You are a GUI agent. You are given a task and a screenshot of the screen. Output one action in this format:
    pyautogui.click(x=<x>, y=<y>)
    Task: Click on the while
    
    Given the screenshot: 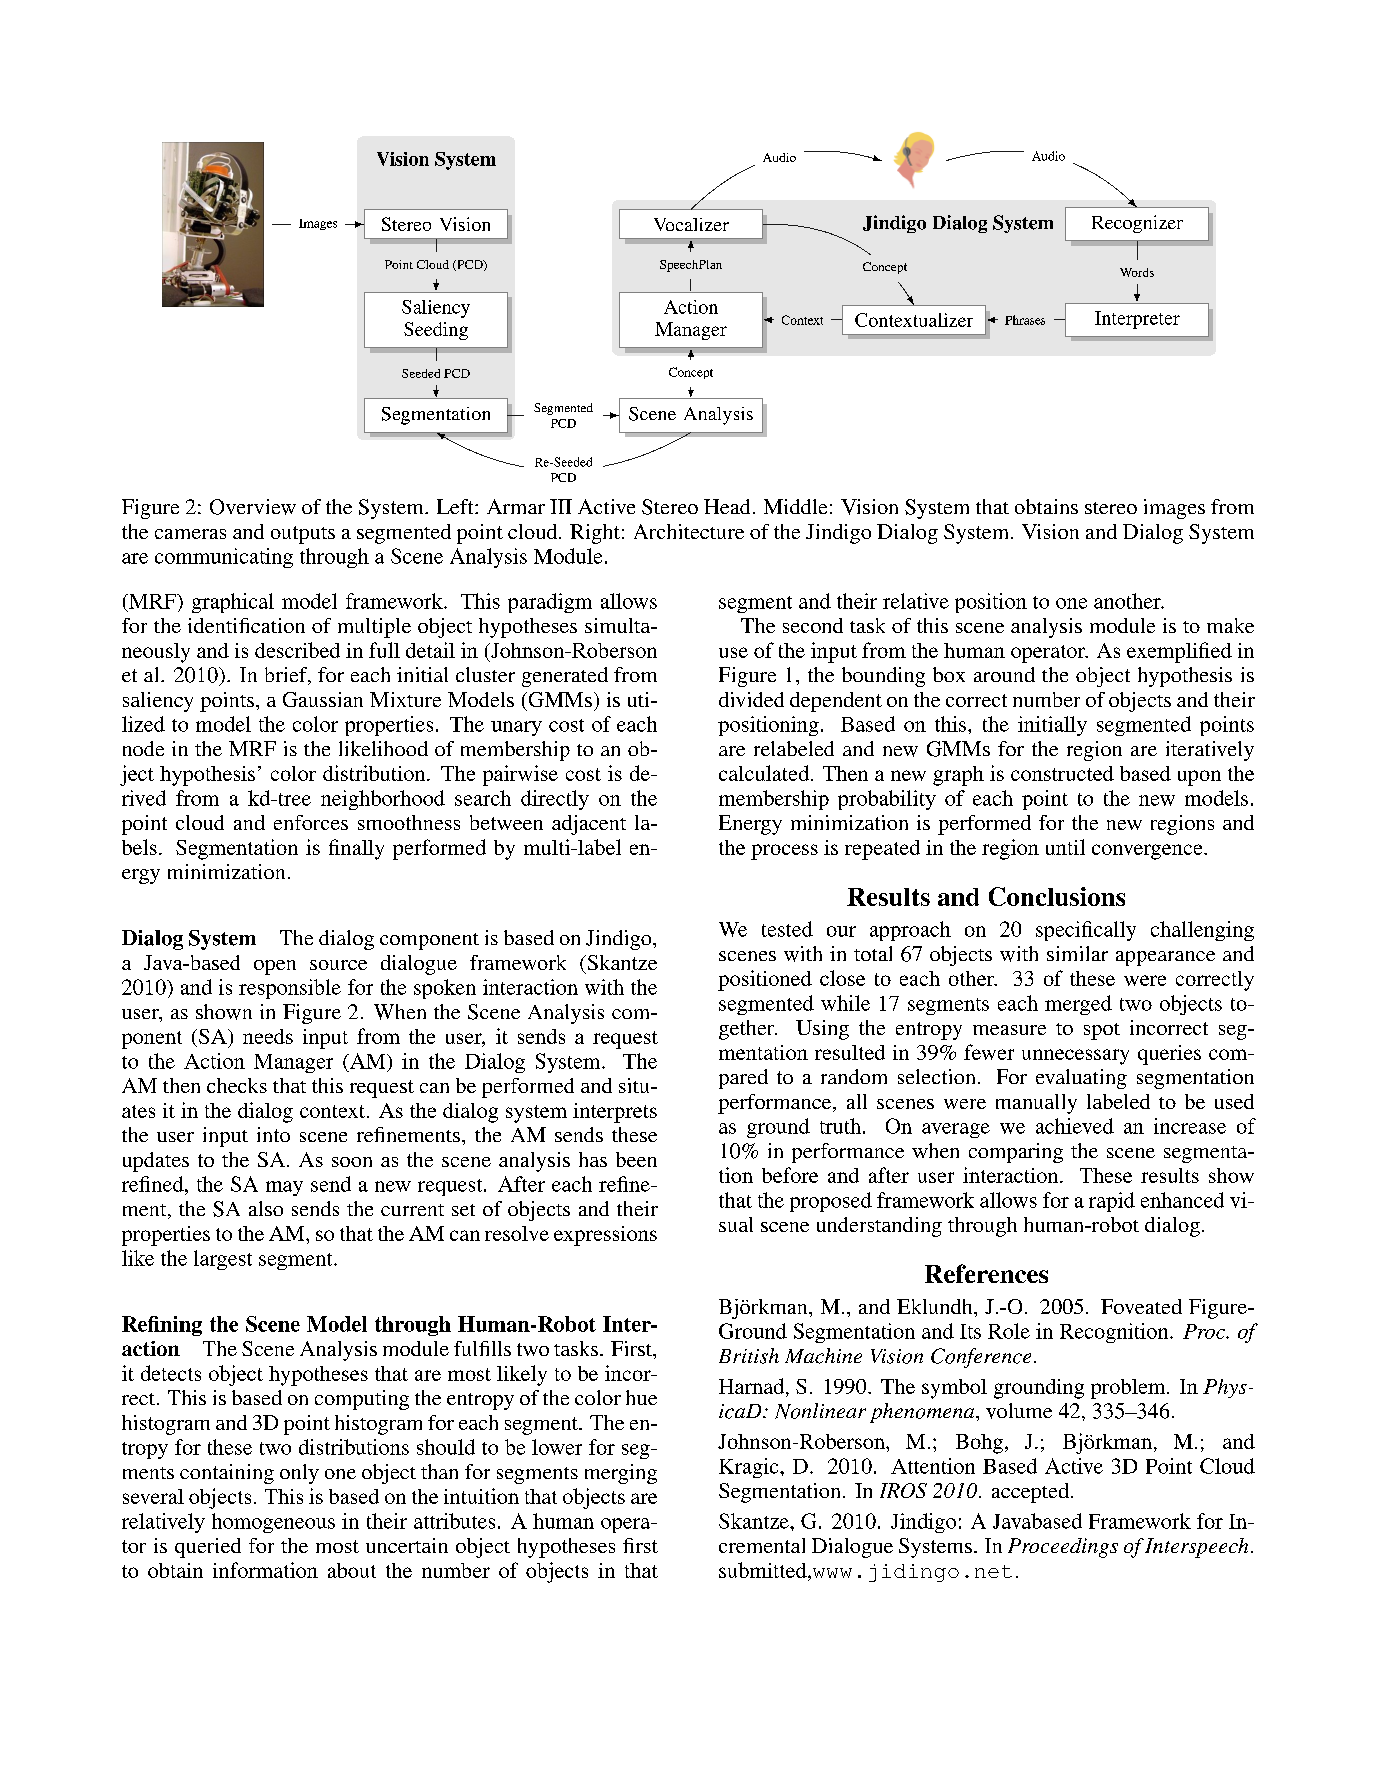 What is the action you would take?
    pyautogui.click(x=845, y=1003)
